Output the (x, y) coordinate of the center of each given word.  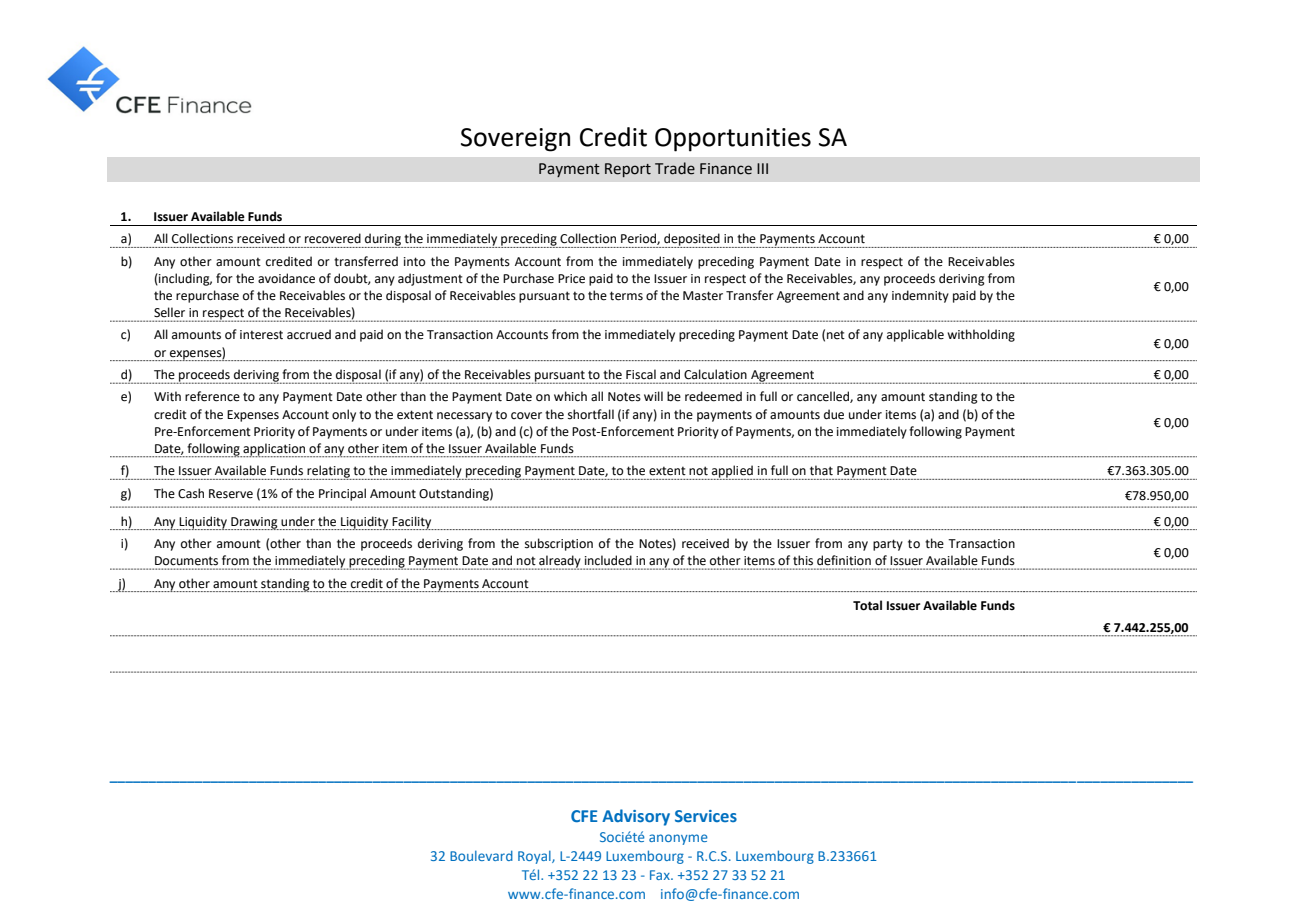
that (821, 470)
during (383, 240)
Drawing (254, 523)
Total (867, 605)
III (762, 168)
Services (706, 816)
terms (626, 296)
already (560, 562)
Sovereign (515, 140)
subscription (559, 544)
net (836, 335)
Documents (186, 560)
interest (261, 335)
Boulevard (481, 855)
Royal (535, 857)
